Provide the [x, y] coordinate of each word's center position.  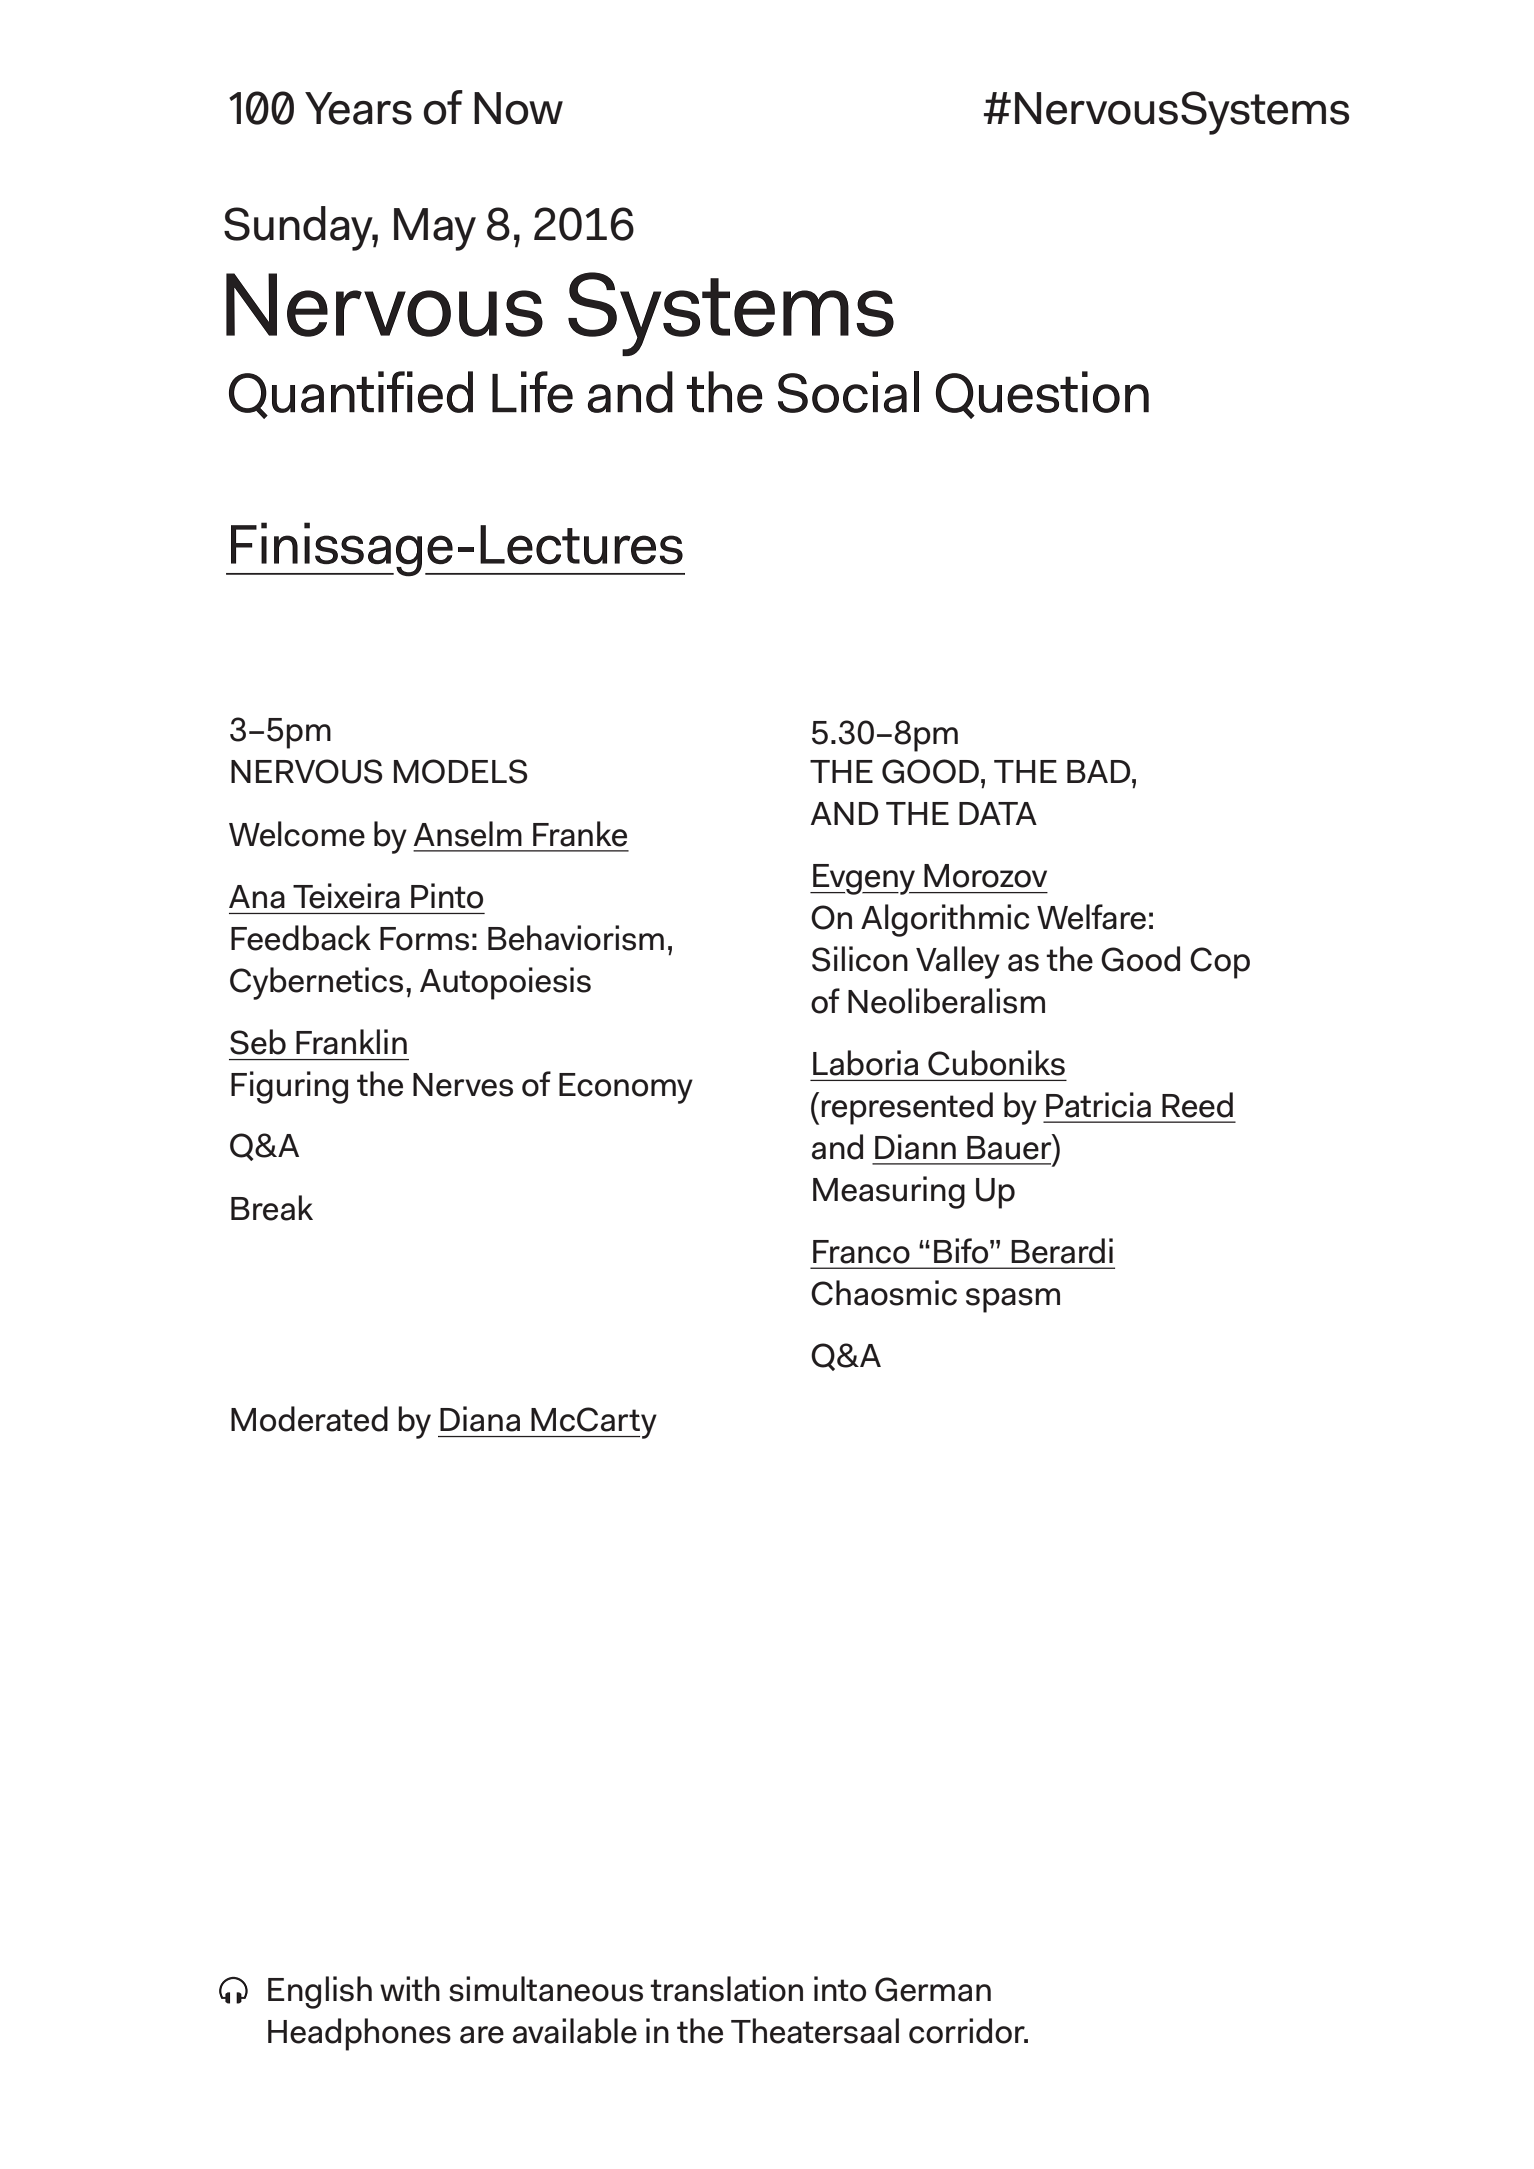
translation [726, 1989]
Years [358, 108]
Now [518, 108]
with [410, 1988]
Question [1042, 395]
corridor [968, 2031]
